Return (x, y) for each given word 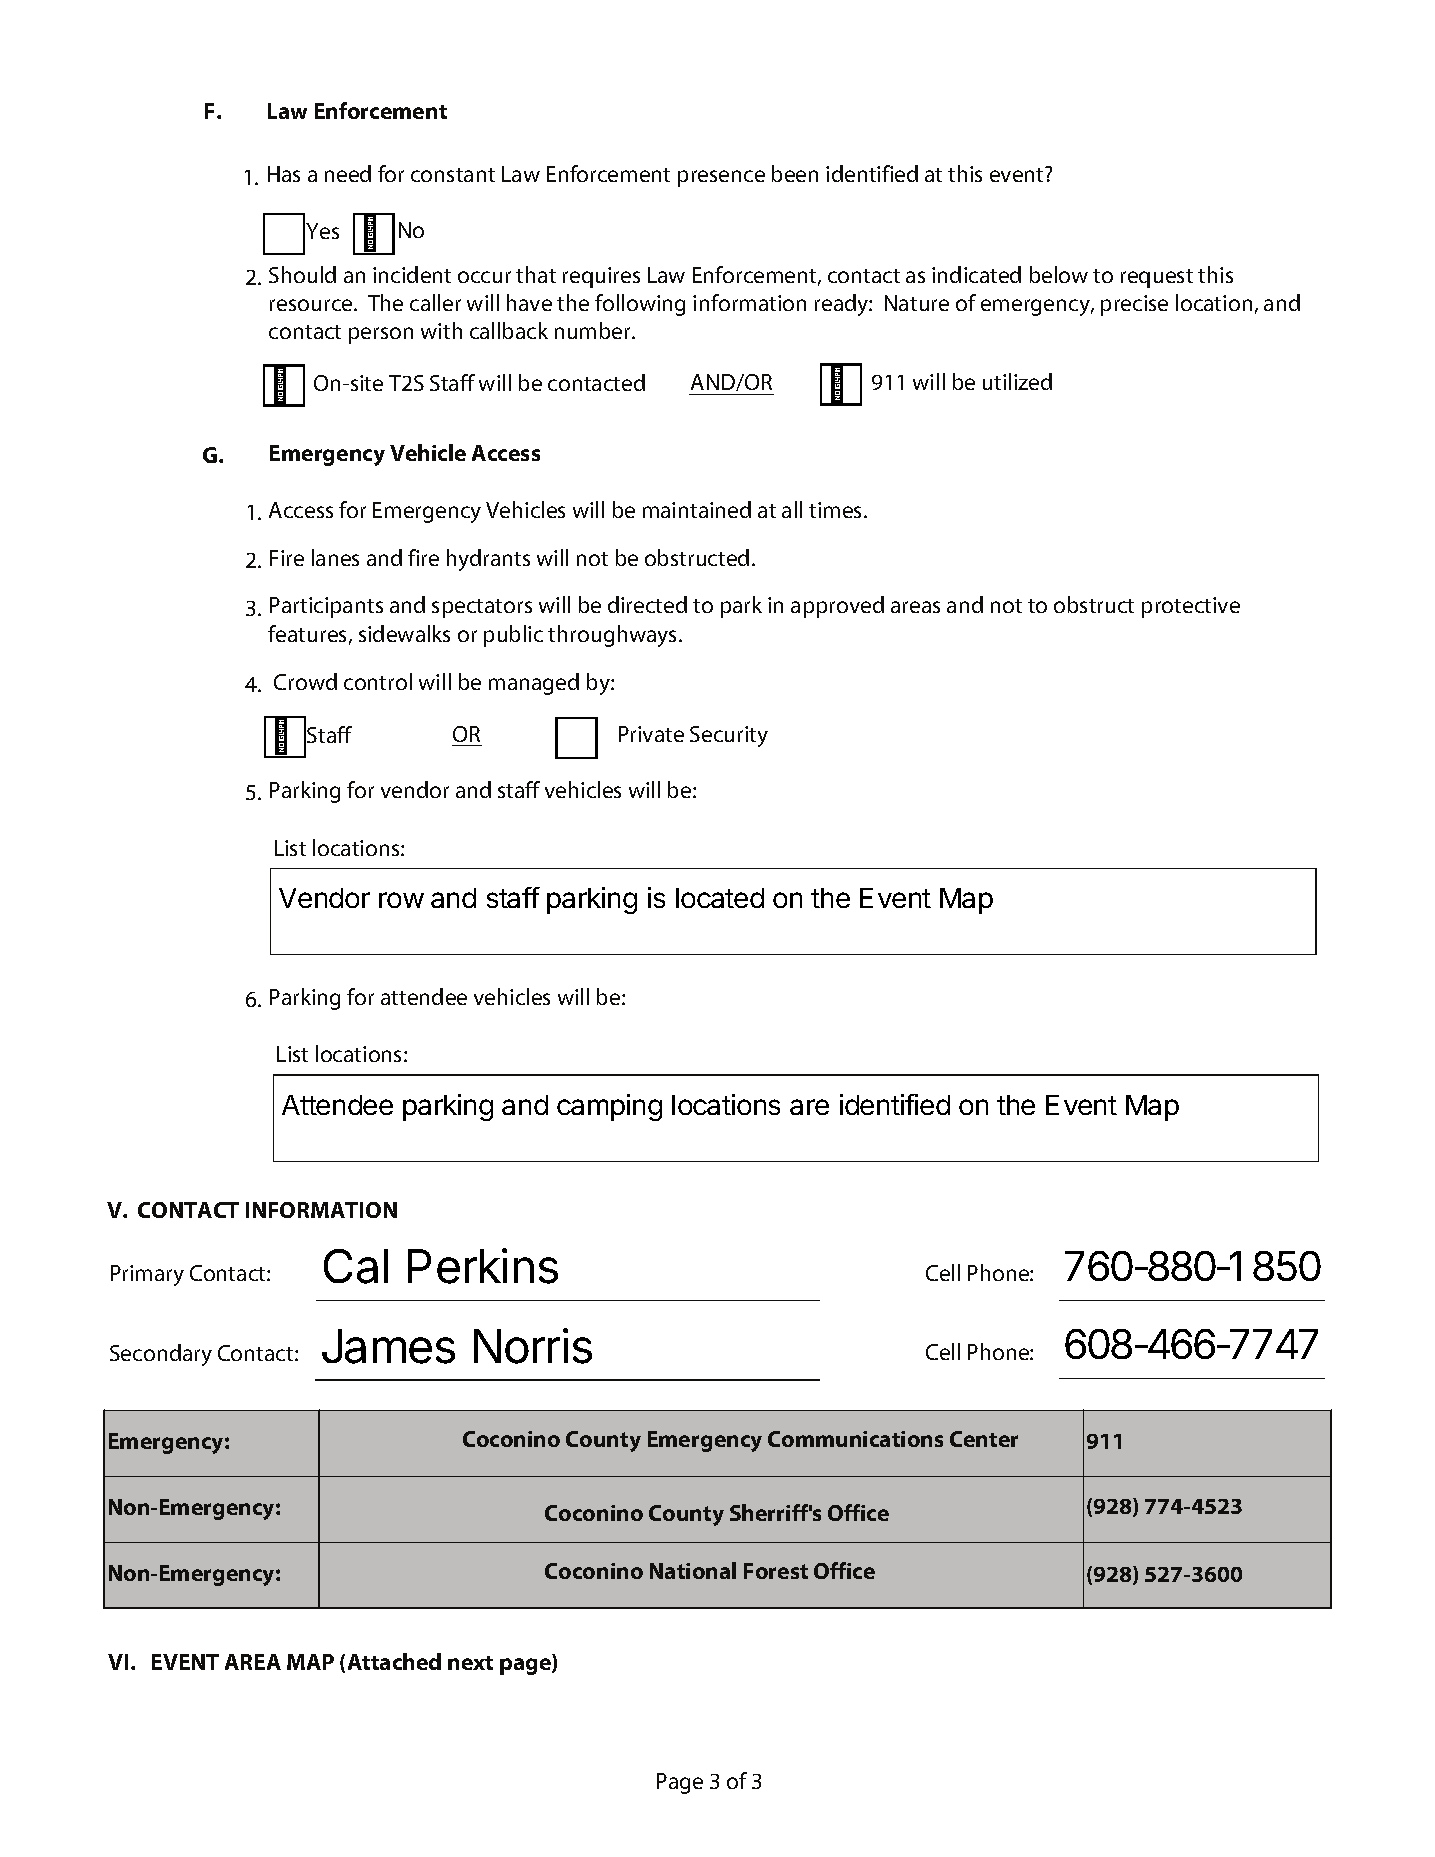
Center (984, 1439)
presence (721, 178)
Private (651, 734)
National (693, 1570)
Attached (394, 1661)
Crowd (305, 681)
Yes (322, 231)
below (1059, 274)
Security (729, 736)
